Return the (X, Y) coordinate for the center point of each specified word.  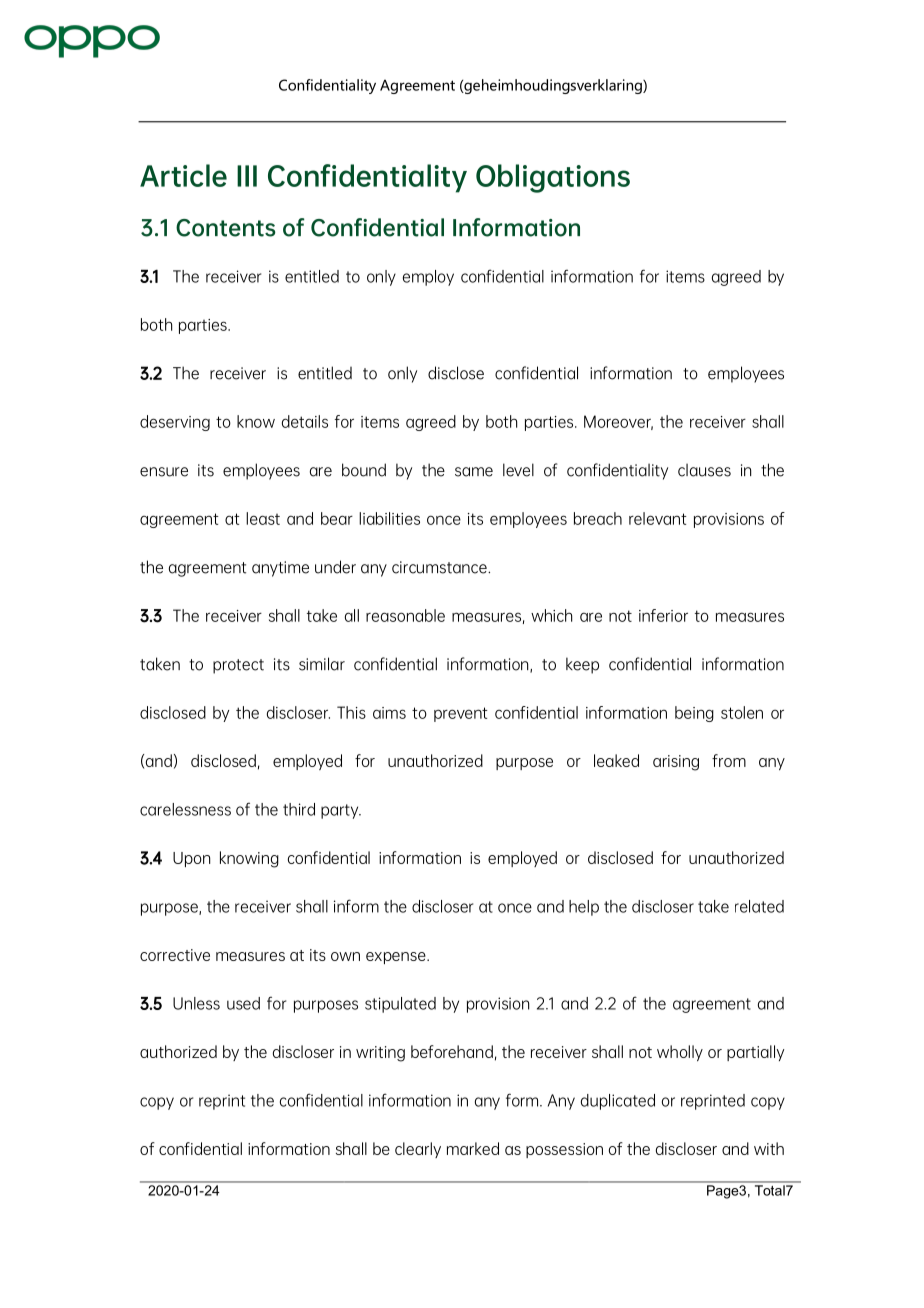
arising (676, 763)
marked (473, 1148)
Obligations (553, 178)
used (243, 1003)
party (341, 811)
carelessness (185, 809)
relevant (658, 518)
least (263, 518)
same (474, 472)
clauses (704, 470)
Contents (226, 228)
